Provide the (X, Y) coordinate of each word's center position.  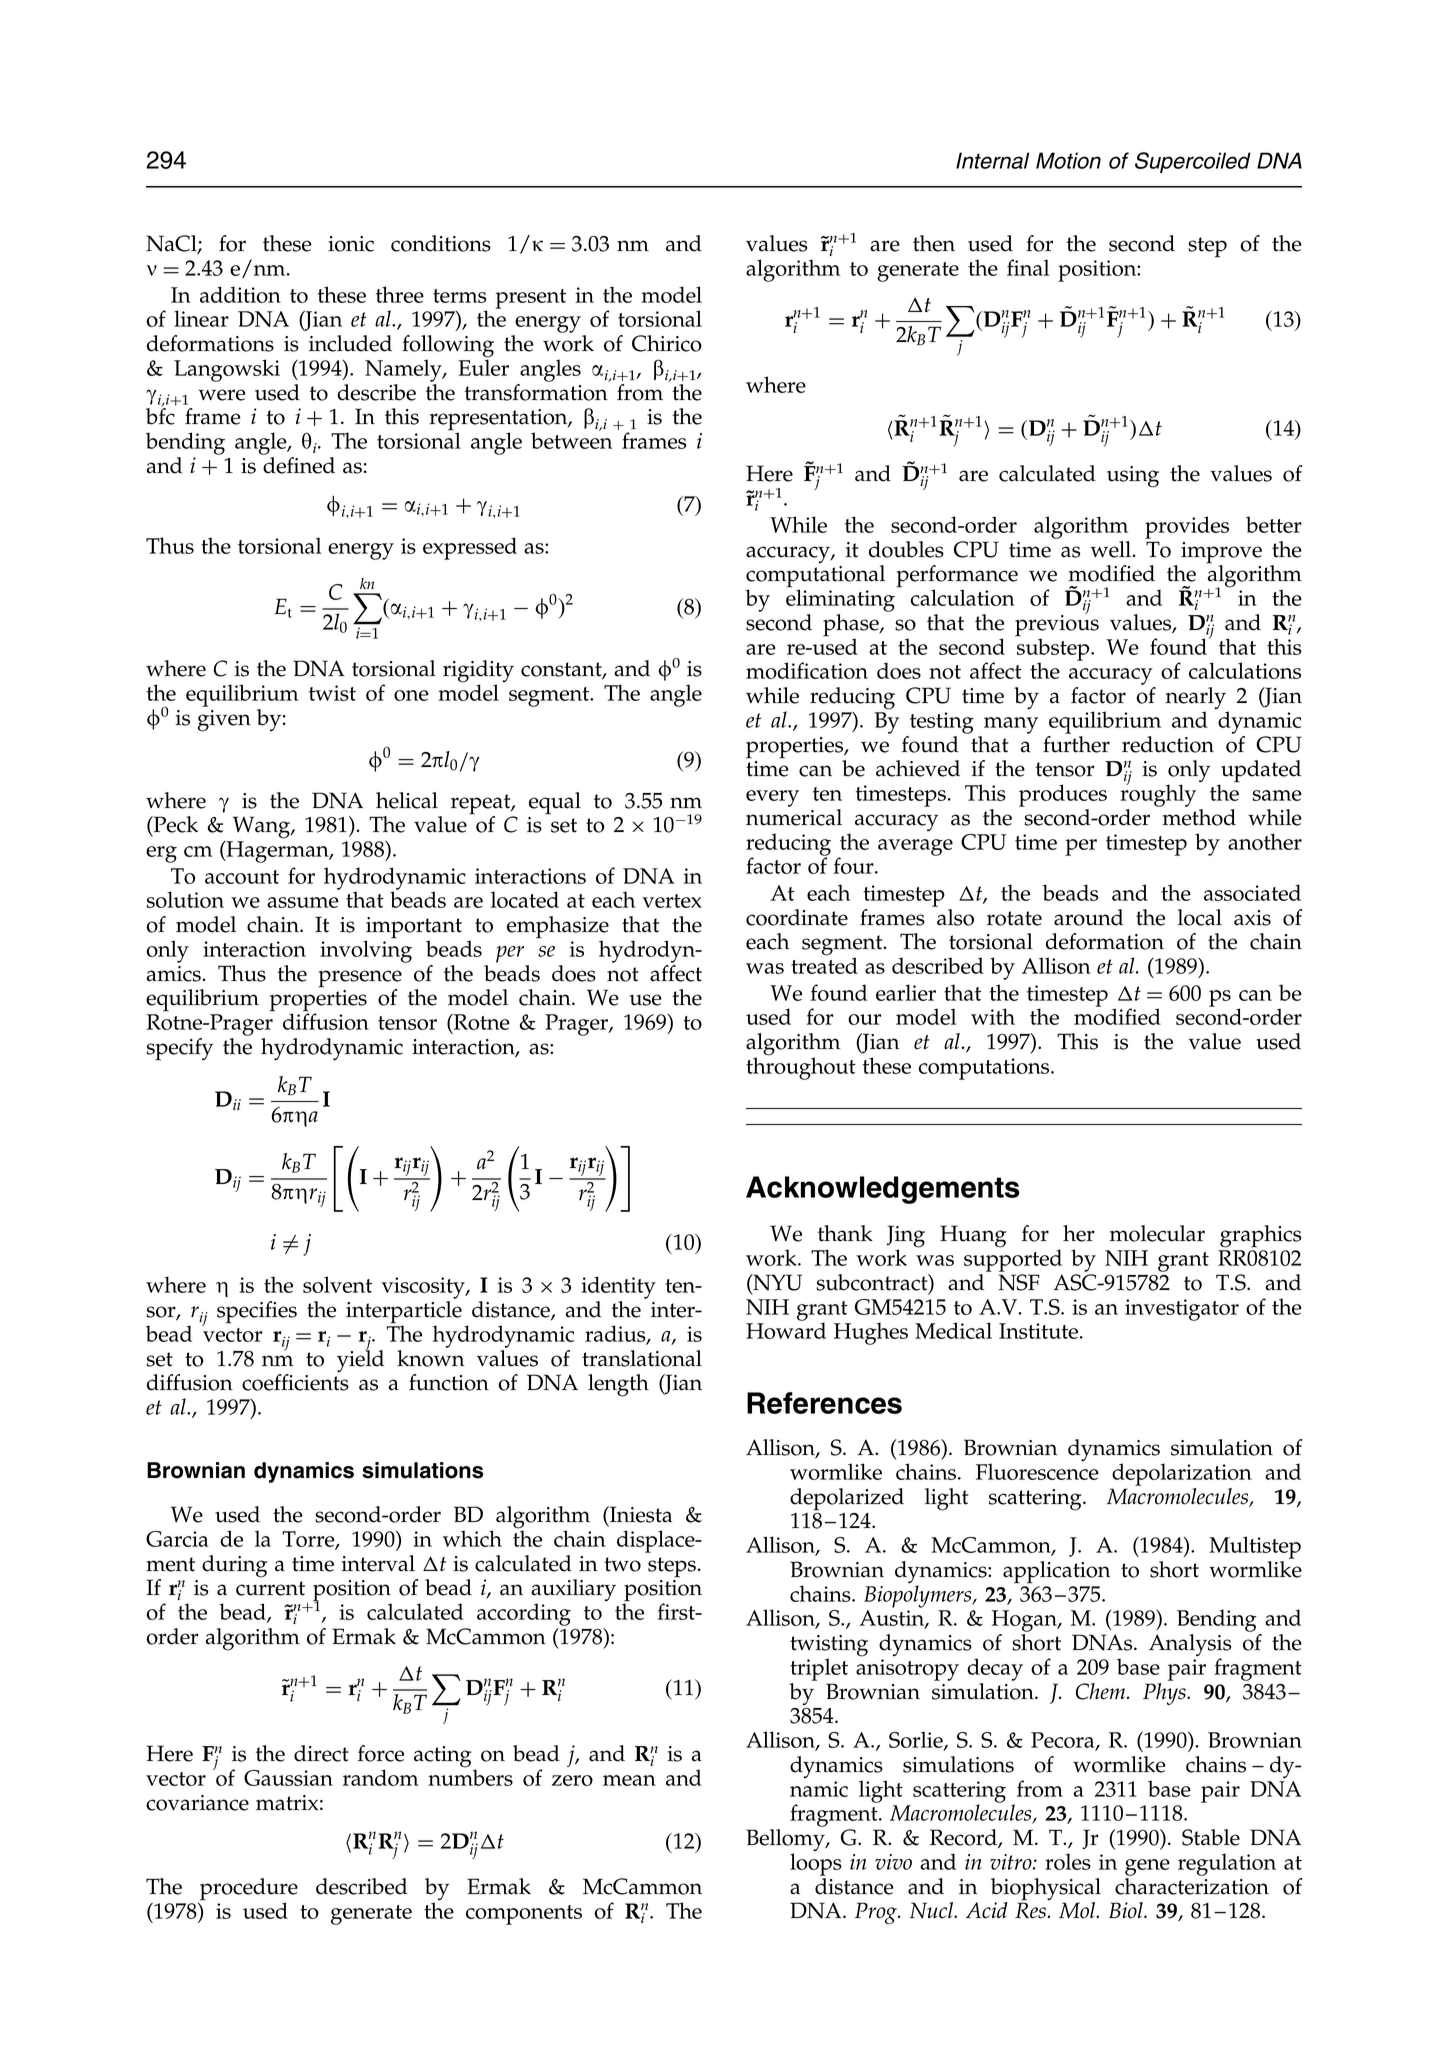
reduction (1168, 744)
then (934, 243)
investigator (1182, 1310)
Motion (1068, 160)
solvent (337, 1284)
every (772, 798)
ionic (351, 244)
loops (816, 1864)
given (224, 721)
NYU (776, 1283)
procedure (249, 1890)
